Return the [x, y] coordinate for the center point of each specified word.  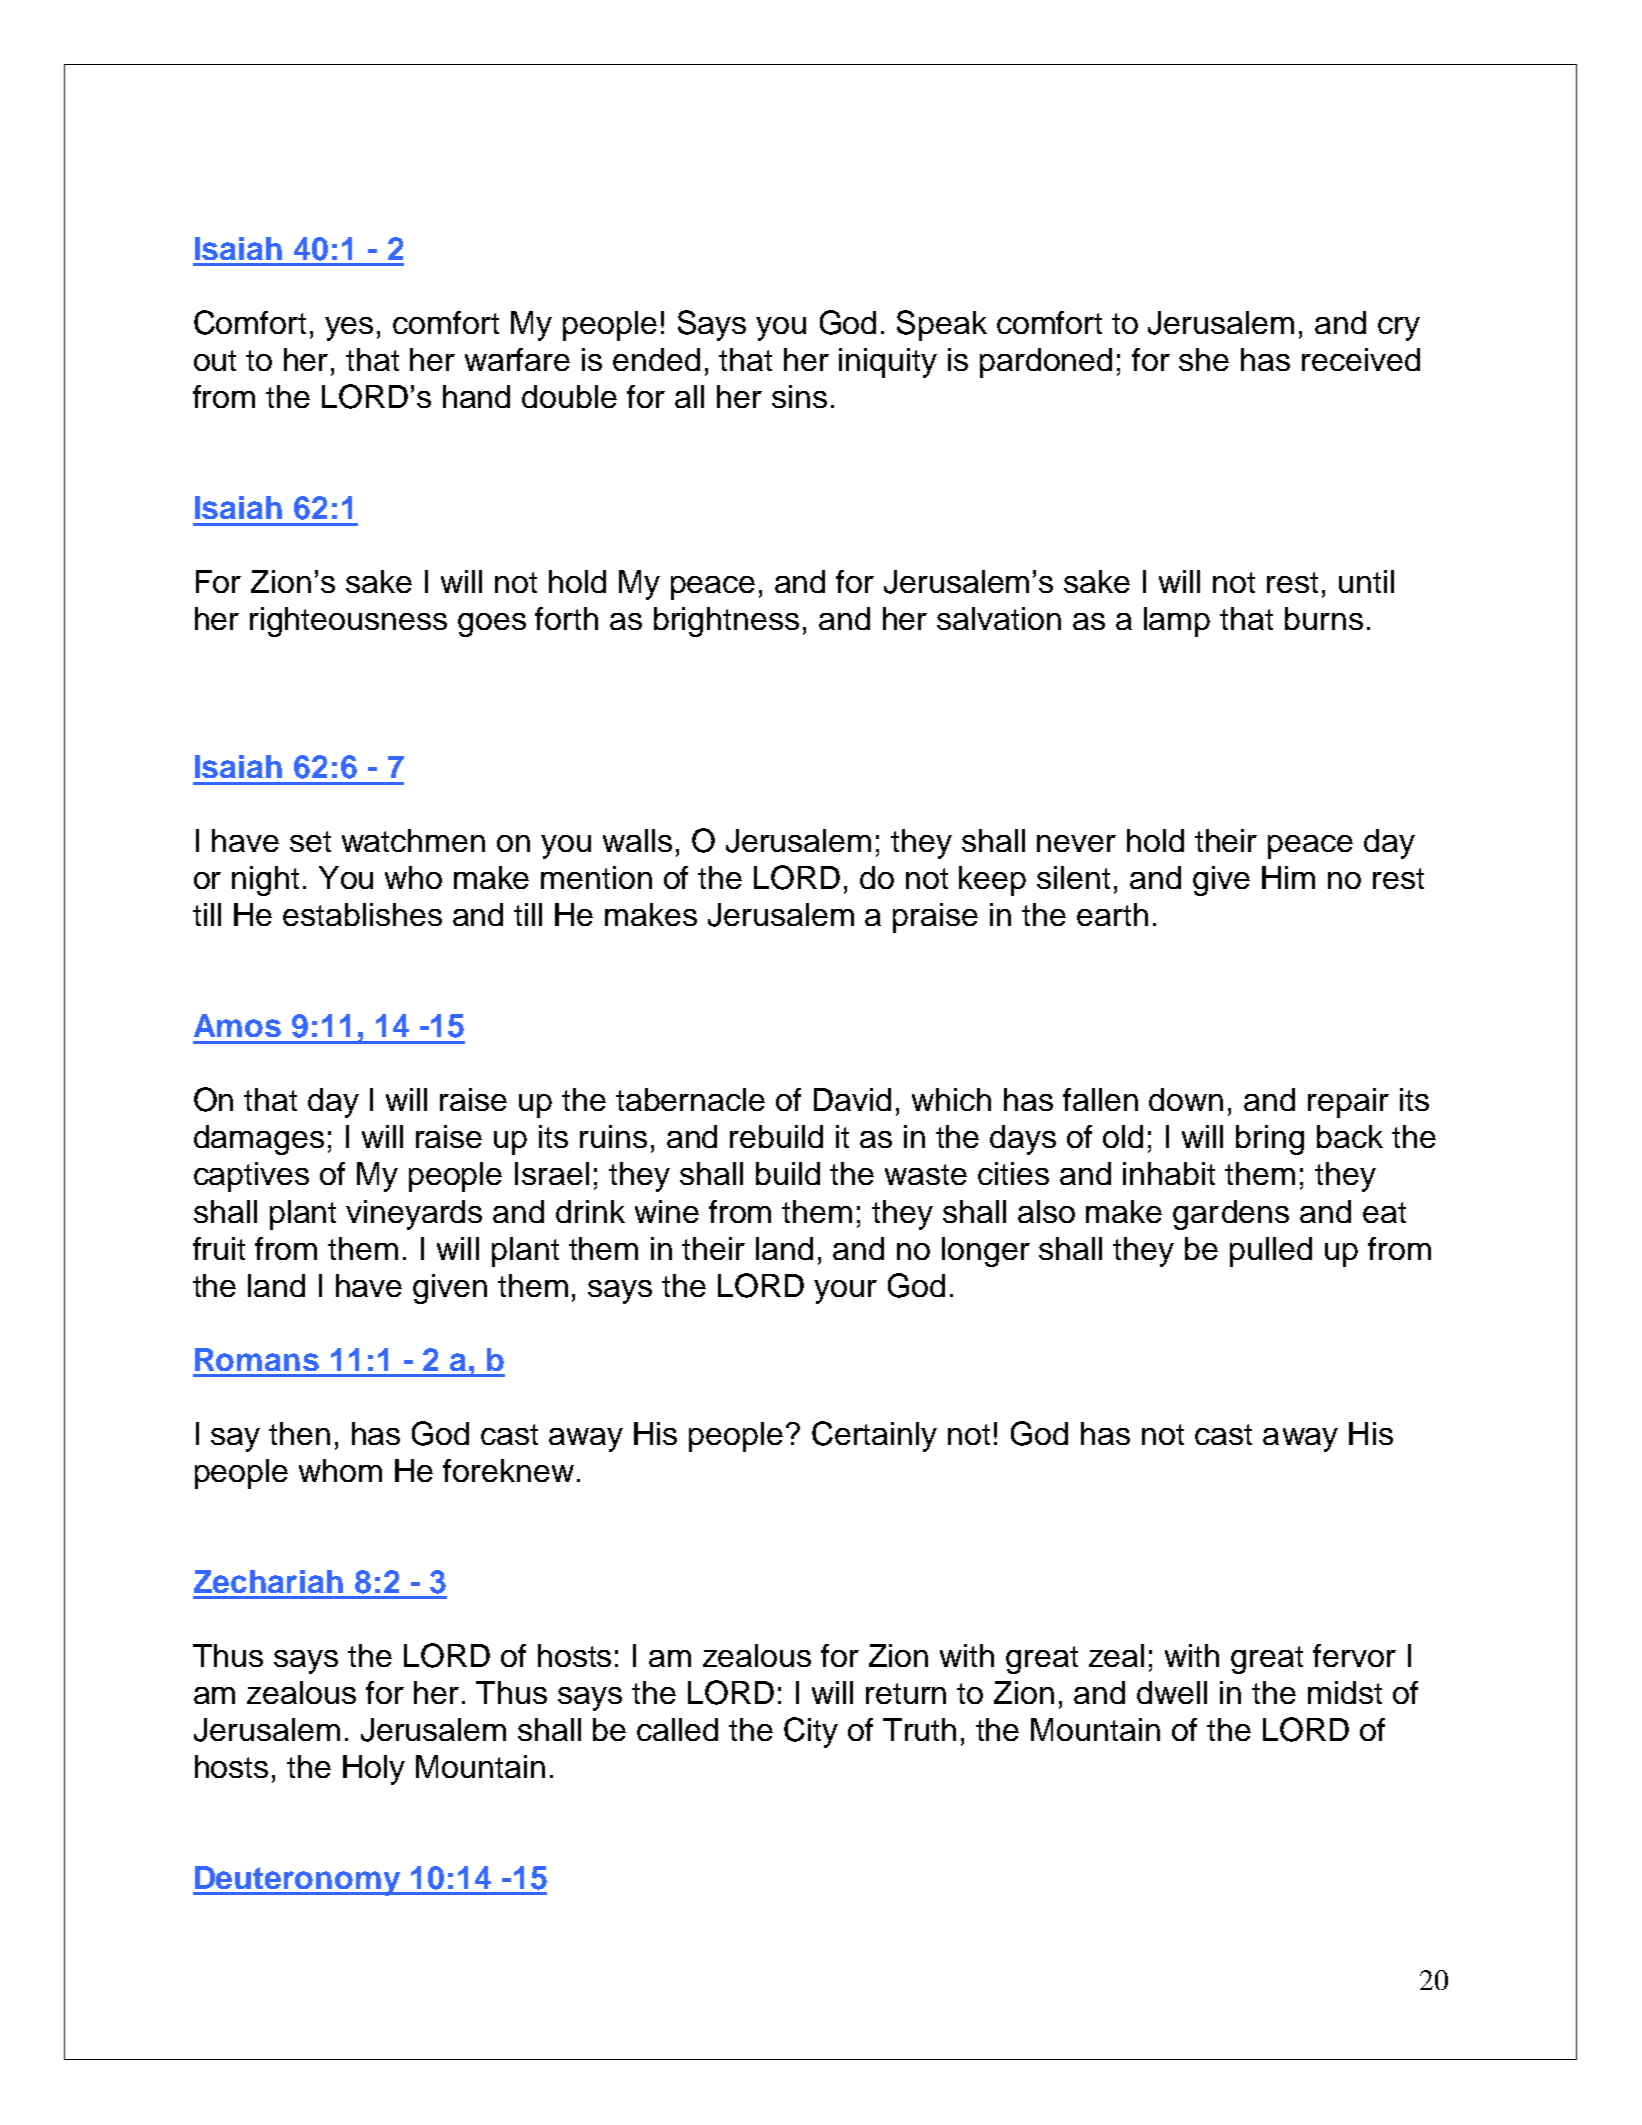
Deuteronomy [298, 1881]
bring [1270, 1140]
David [852, 1099]
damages [259, 1140]
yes [349, 329]
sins [799, 396]
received [1361, 359]
